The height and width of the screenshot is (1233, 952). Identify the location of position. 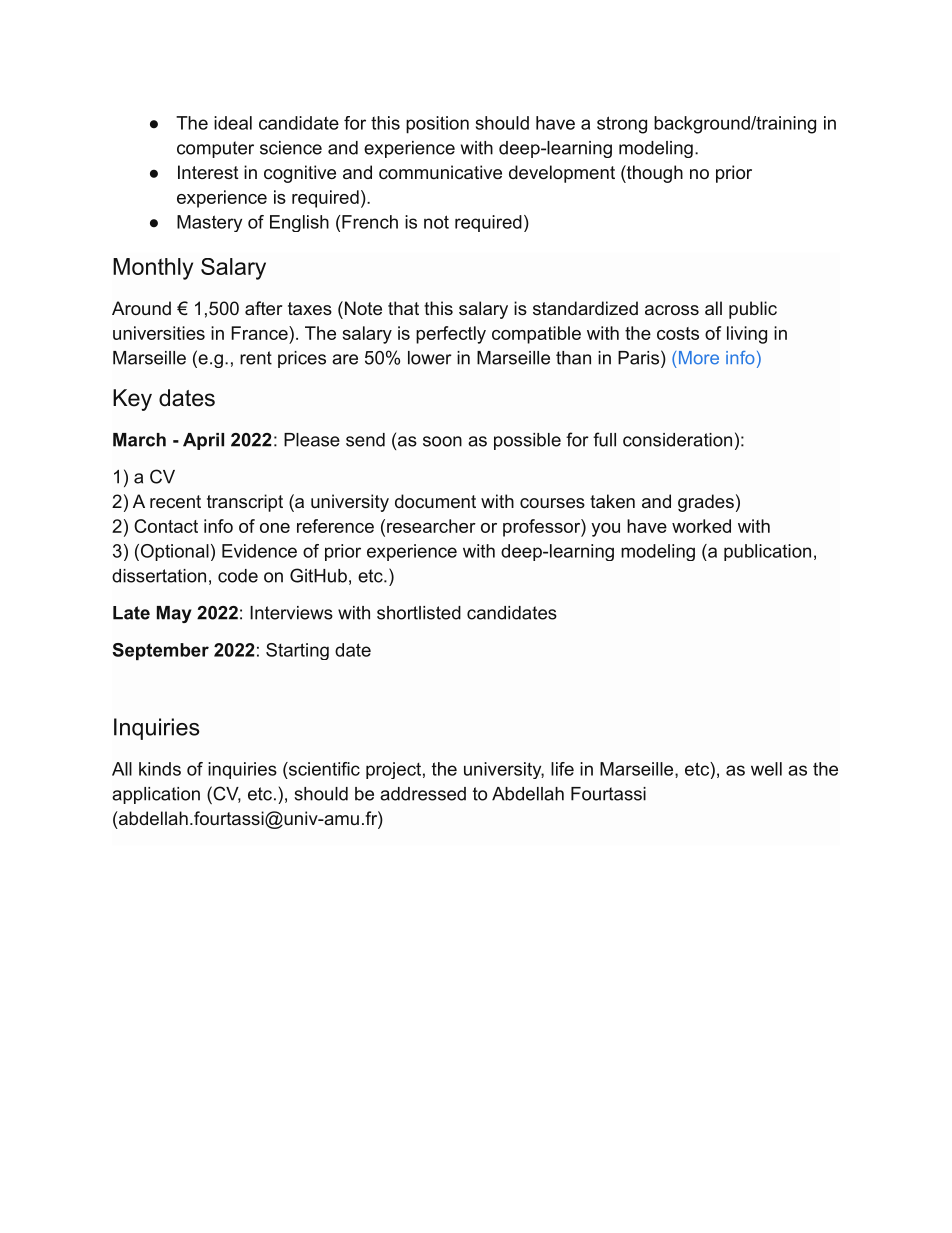
(437, 125).
